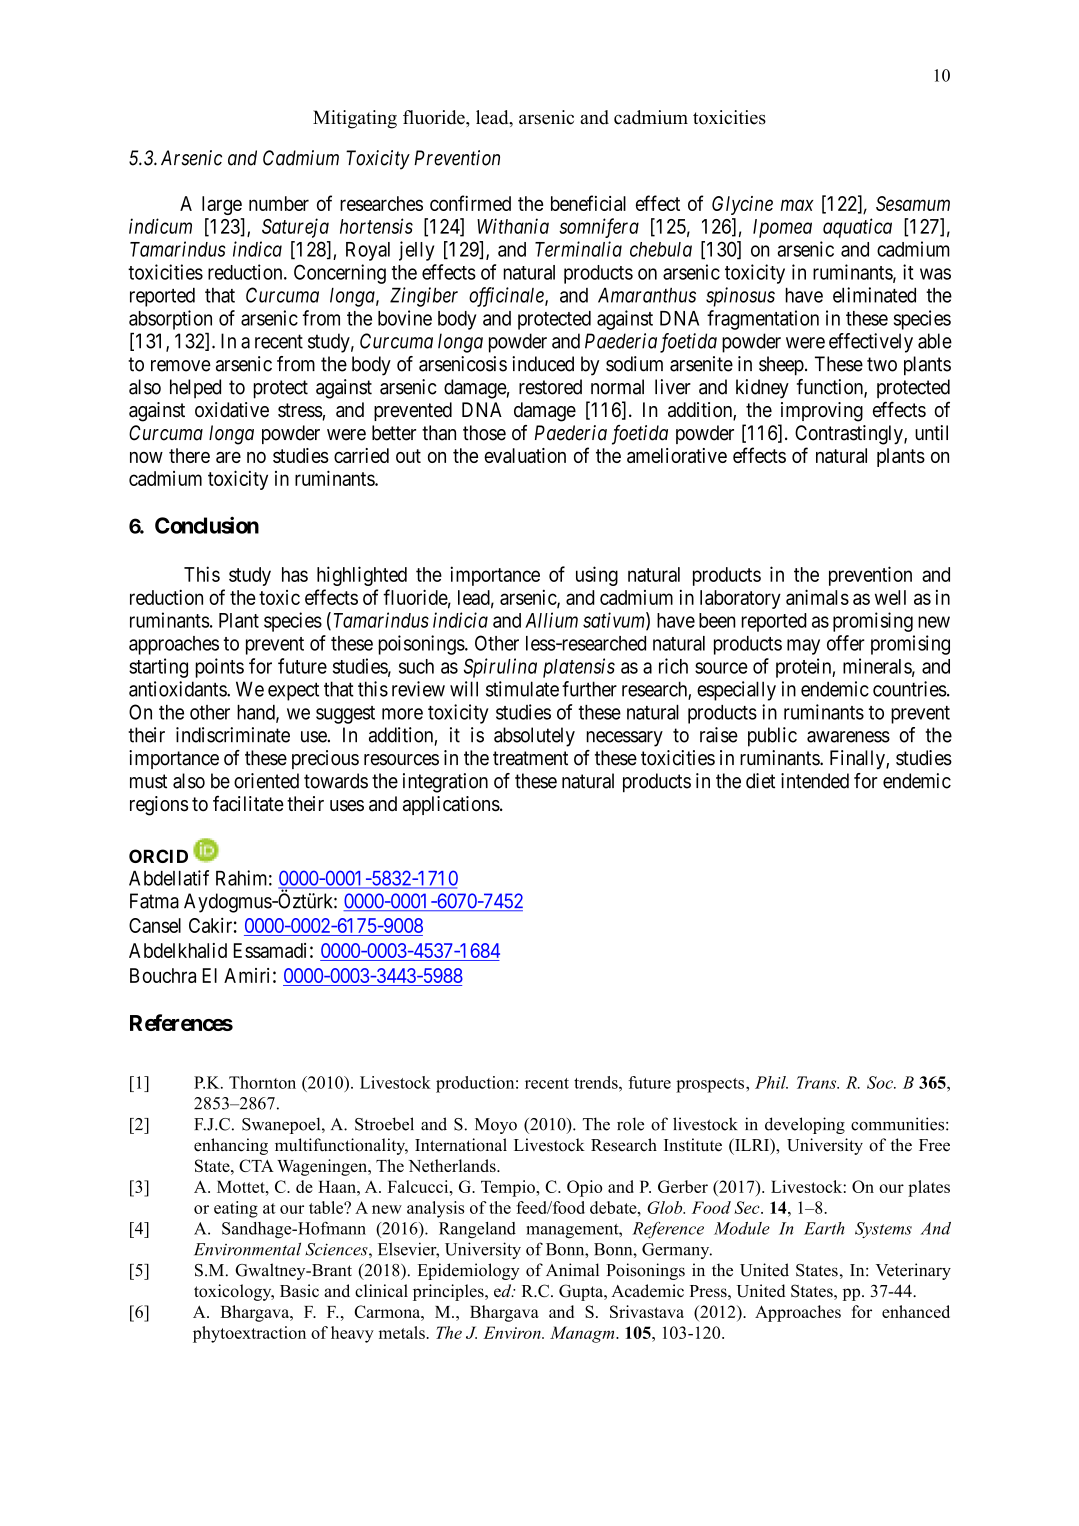 The image size is (1079, 1526). Describe the element at coordinates (588, 203) in the page. I see `beneficial` at that location.
